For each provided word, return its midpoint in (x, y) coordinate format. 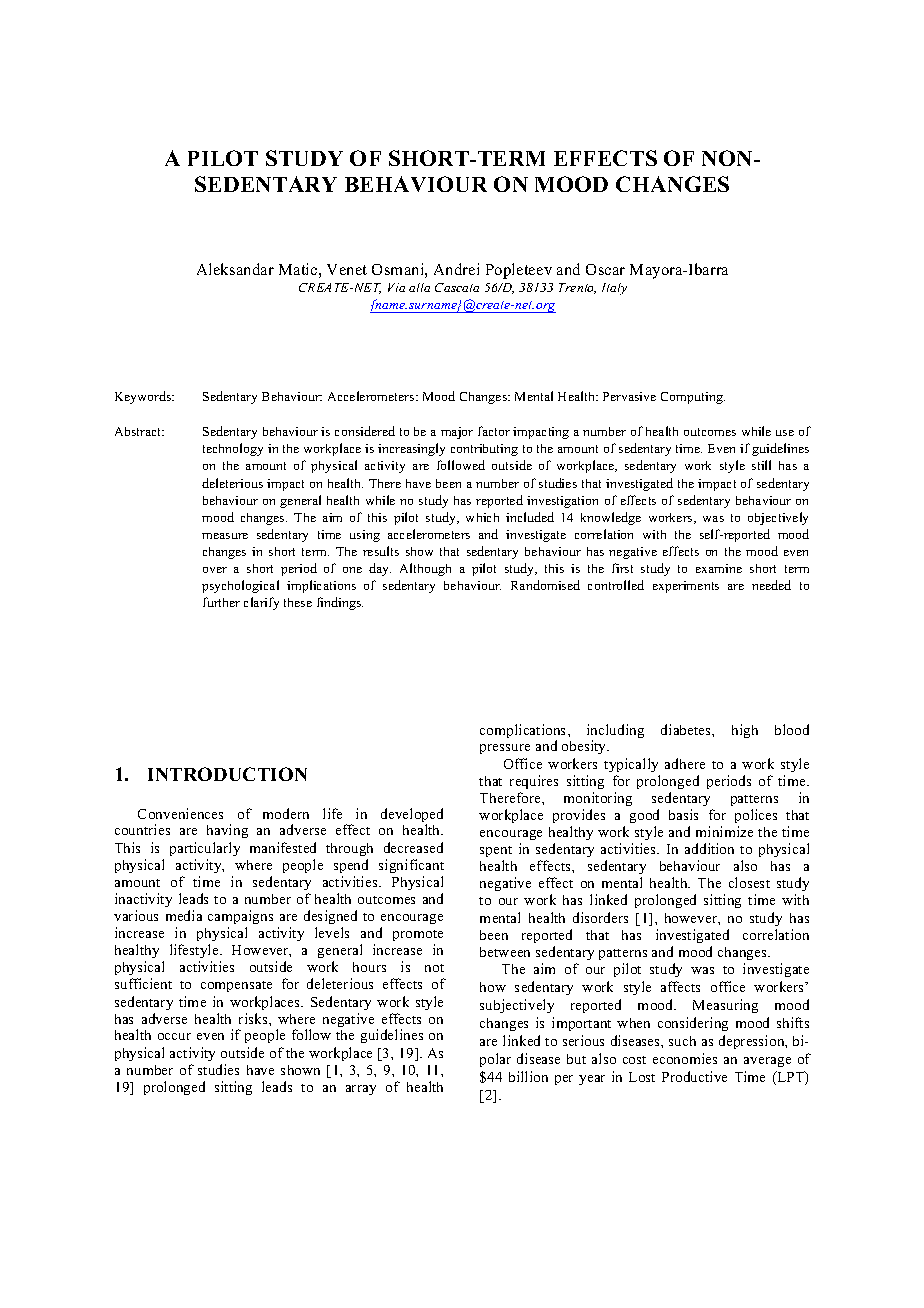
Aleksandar (235, 269)
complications (524, 732)
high (745, 731)
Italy (614, 289)
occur (174, 1036)
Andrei (456, 269)
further (221, 602)
